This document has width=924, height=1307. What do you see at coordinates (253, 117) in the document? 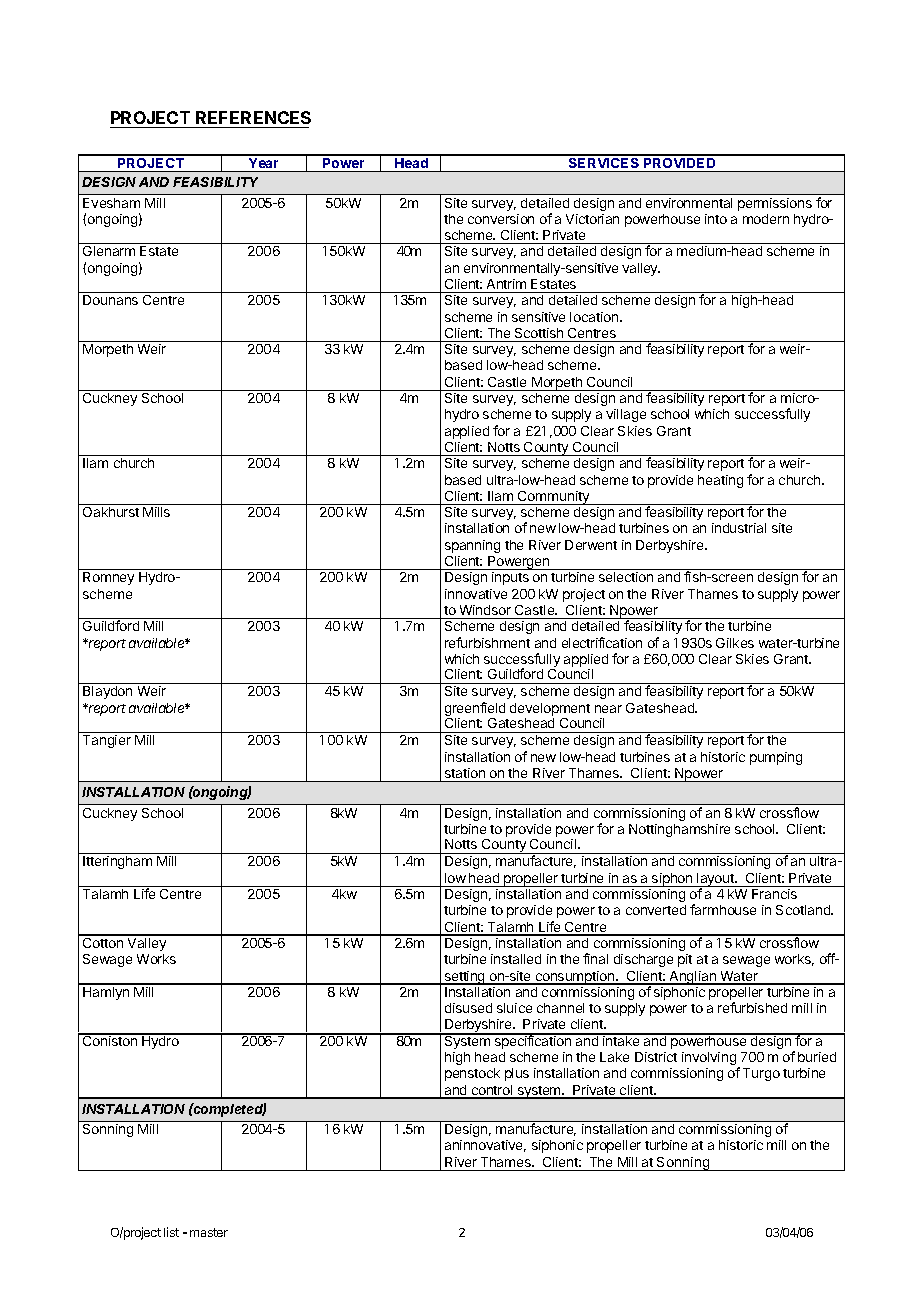
I see `REFERENCES` at bounding box center [253, 117].
